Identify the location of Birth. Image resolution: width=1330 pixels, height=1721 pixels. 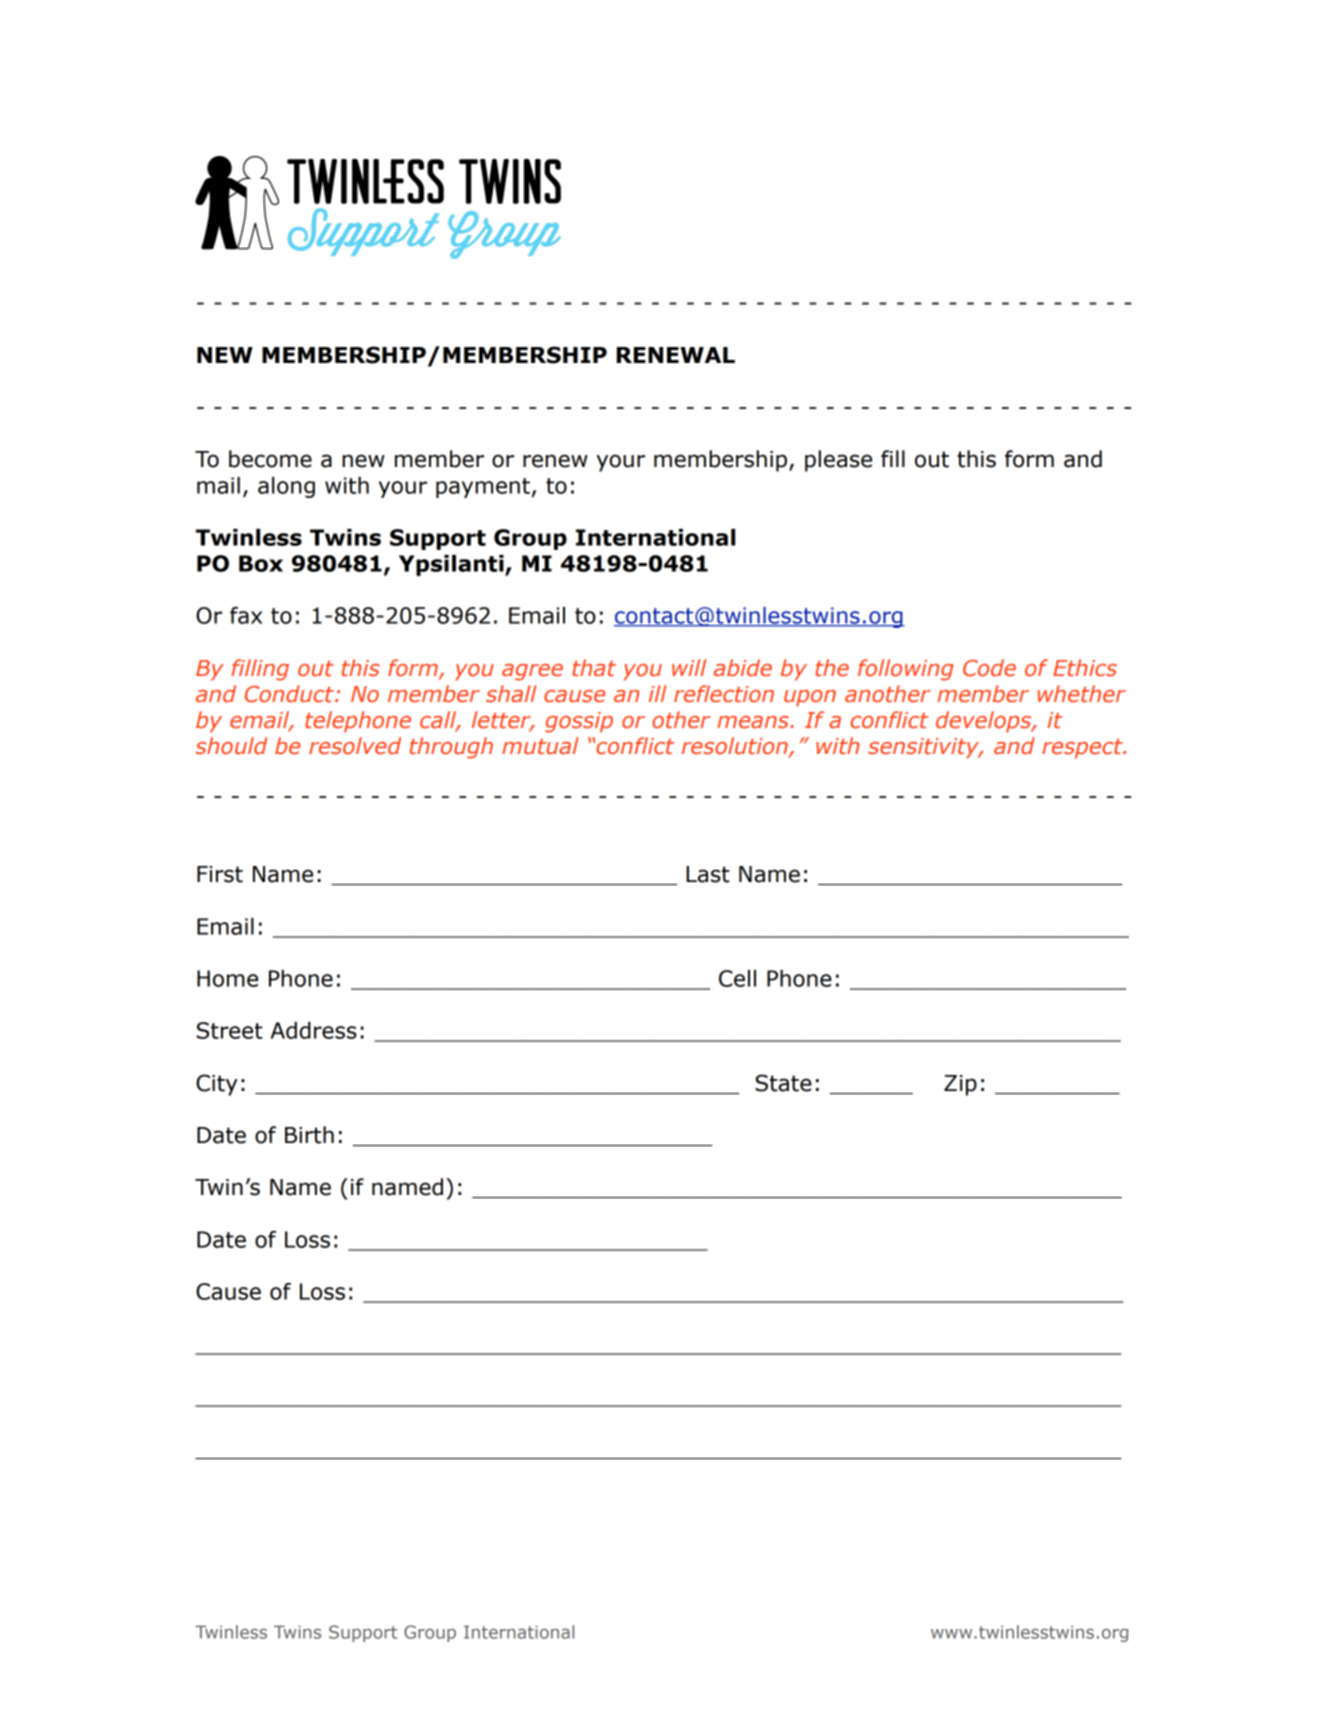
(309, 1135).
